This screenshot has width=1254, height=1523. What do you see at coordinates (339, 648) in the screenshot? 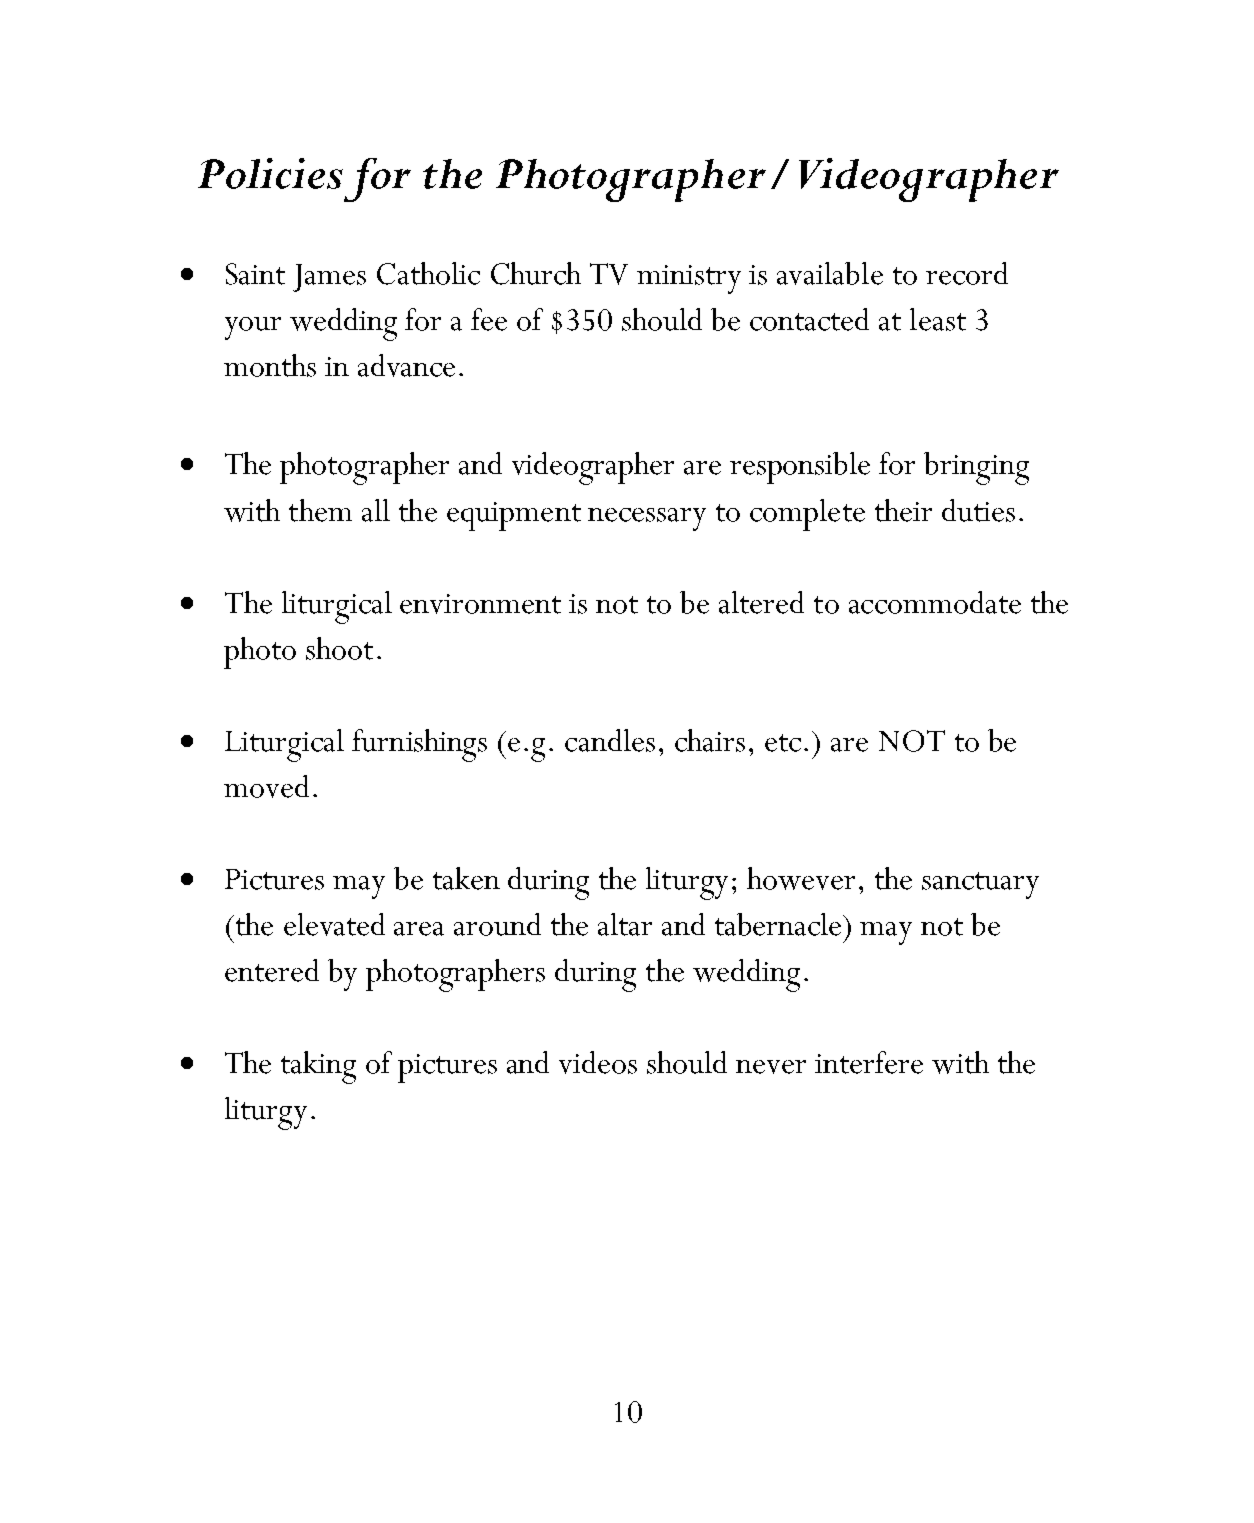
I see `shoot` at bounding box center [339, 648].
